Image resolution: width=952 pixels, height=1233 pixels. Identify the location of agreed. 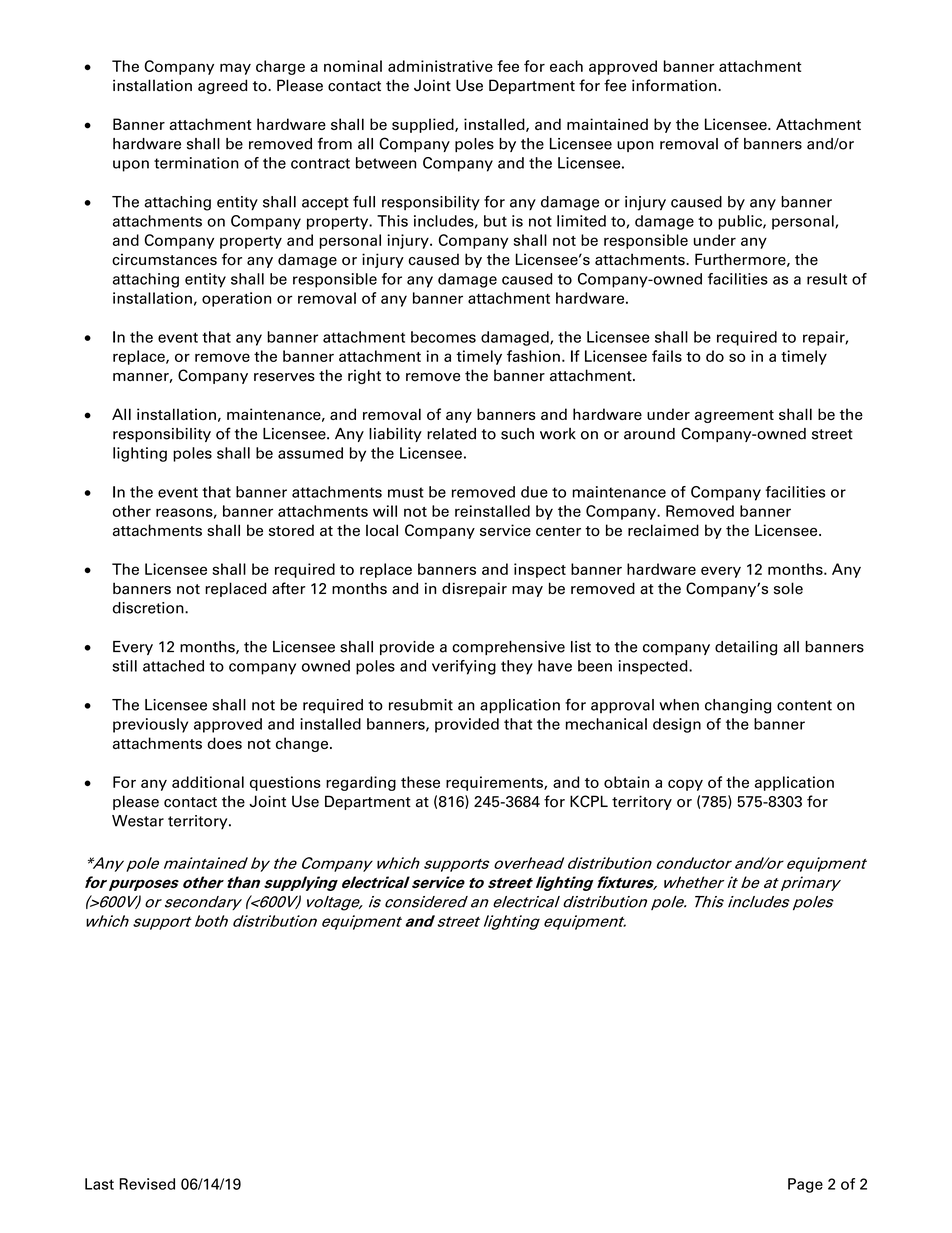
(222, 86).
